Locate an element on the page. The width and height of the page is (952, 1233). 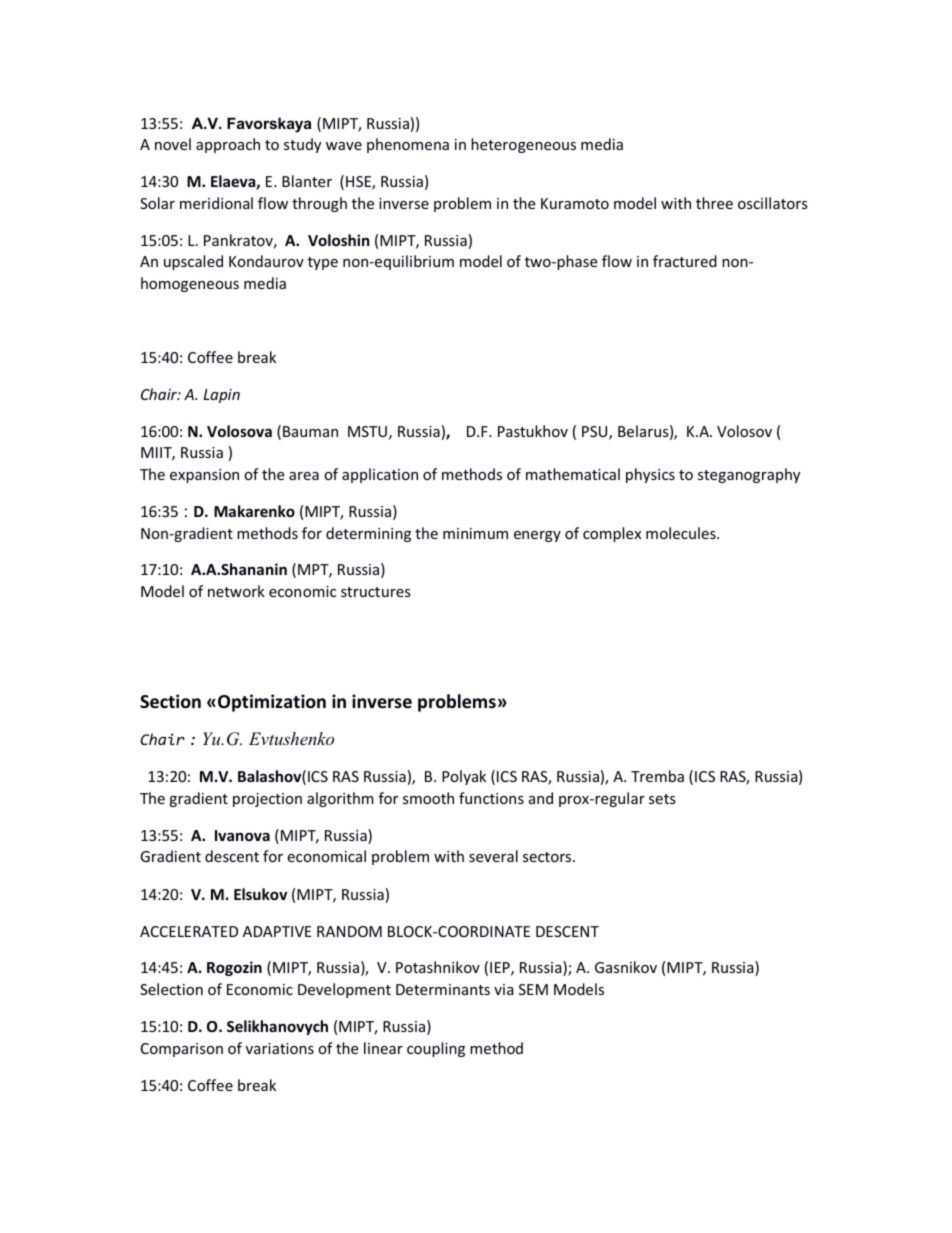
expansion is located at coordinates (204, 476).
